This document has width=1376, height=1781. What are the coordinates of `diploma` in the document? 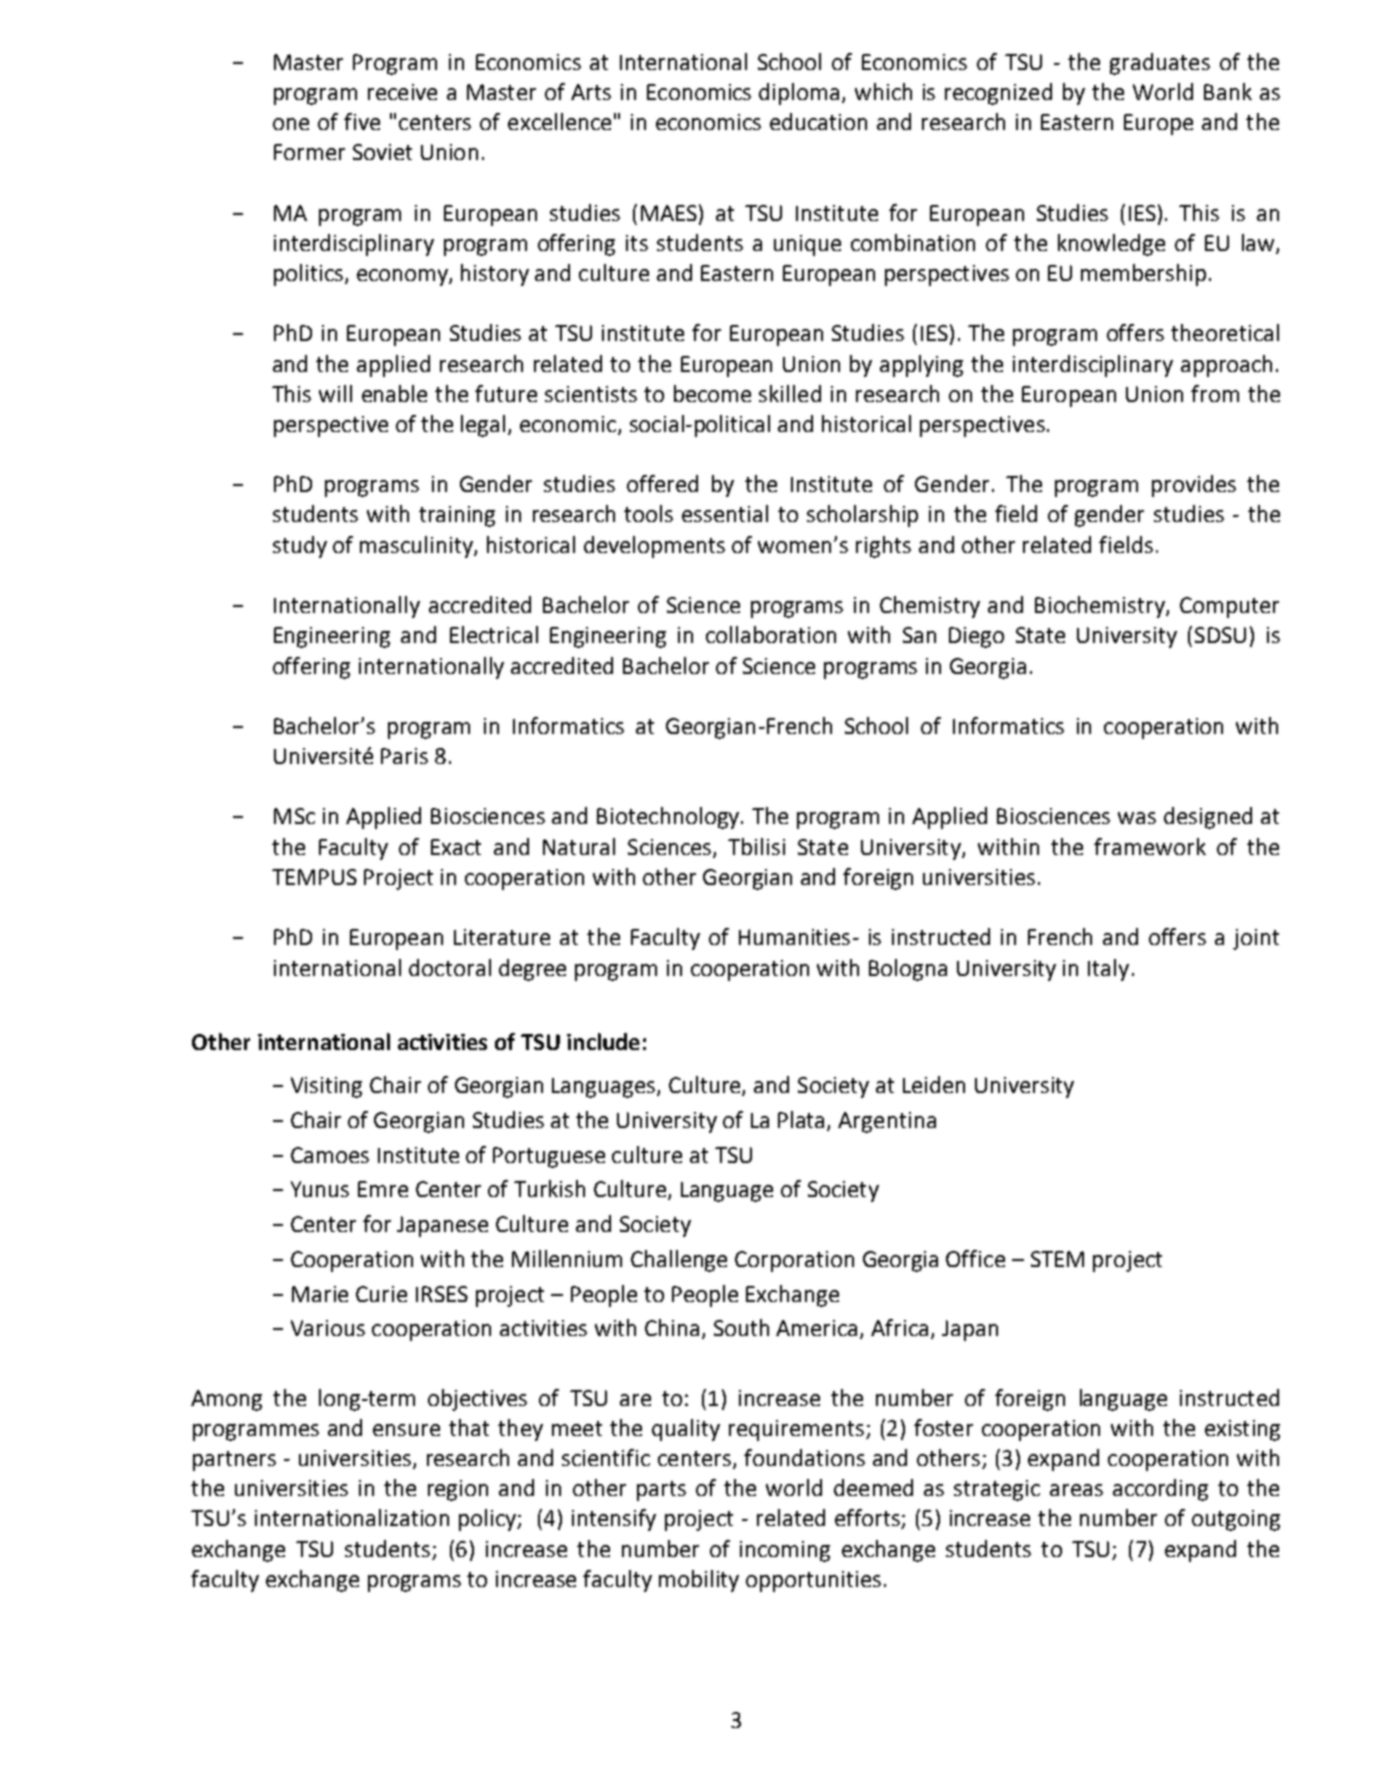 It's located at (799, 94).
